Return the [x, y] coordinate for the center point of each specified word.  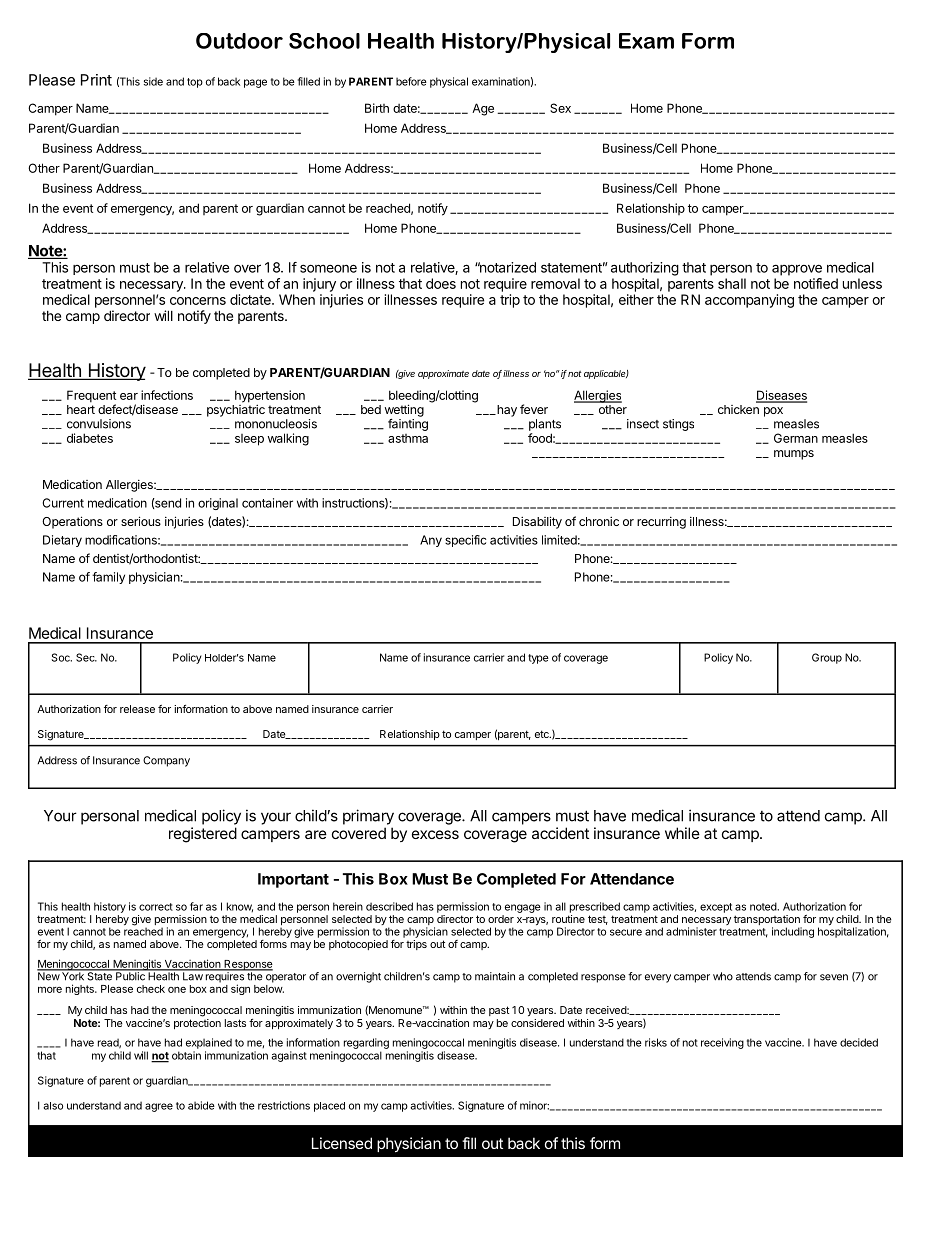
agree [159, 1107]
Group [827, 658]
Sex [560, 108]
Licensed [342, 1143]
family [108, 578]
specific [465, 541]
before [411, 81]
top [195, 83]
